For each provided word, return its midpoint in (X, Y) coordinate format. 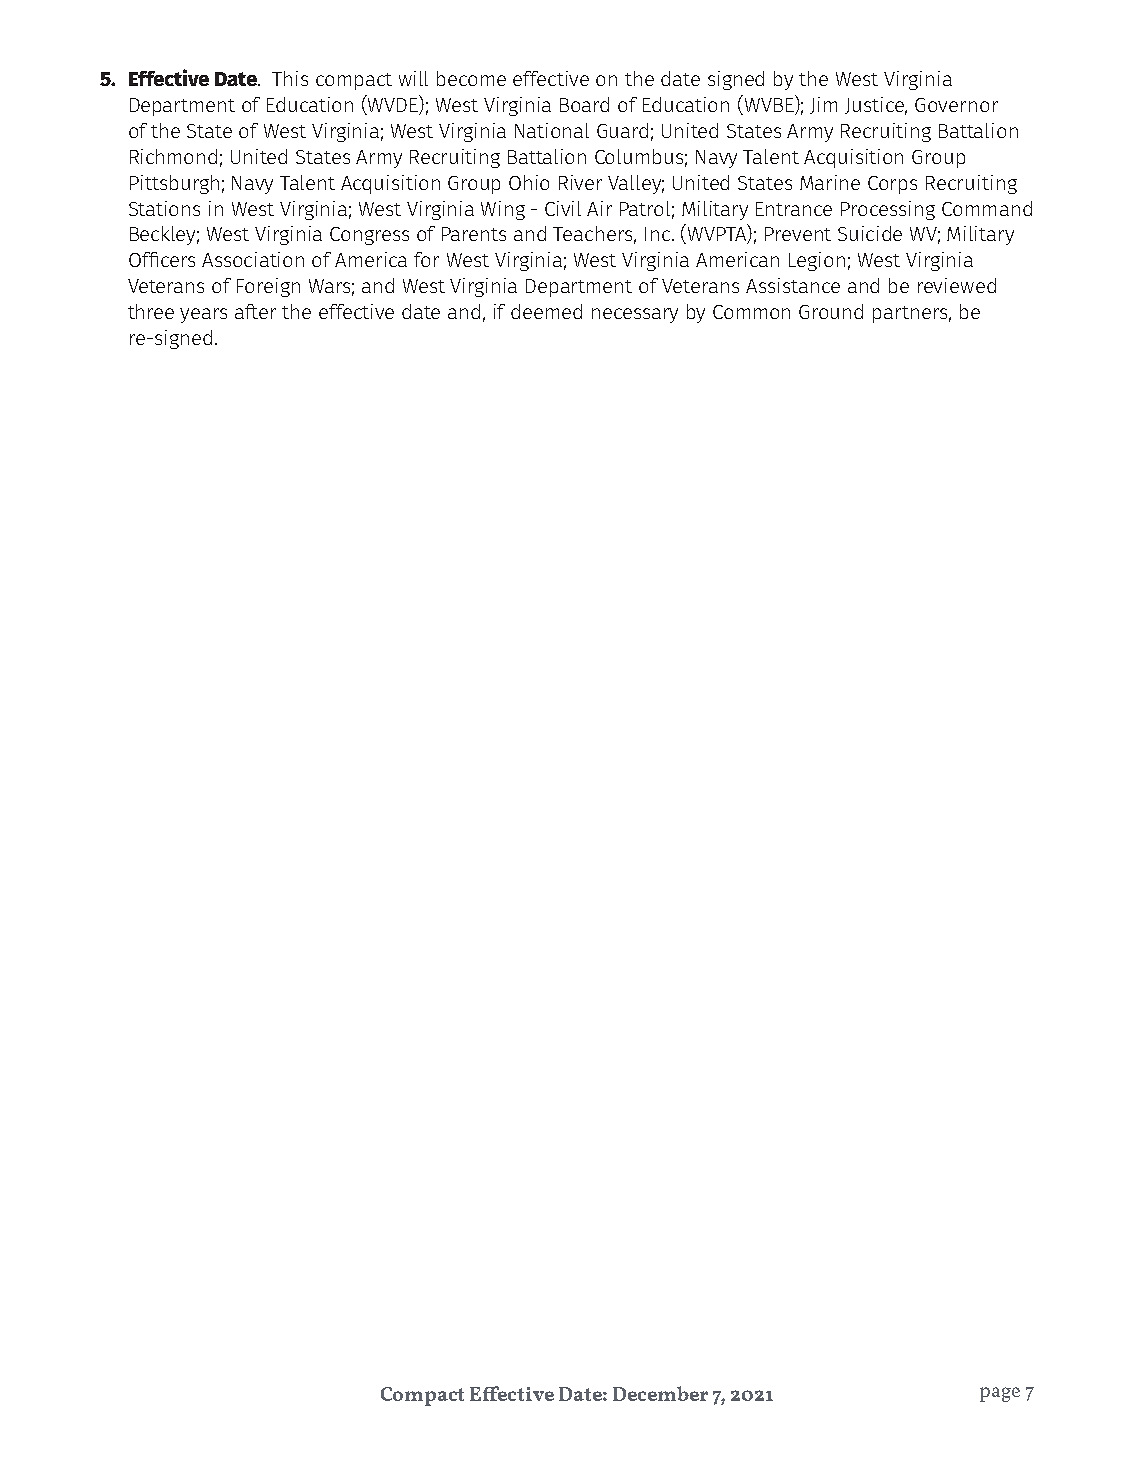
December (660, 1393)
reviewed (957, 285)
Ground (831, 311)
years (203, 315)
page (1000, 1394)
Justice (876, 106)
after (255, 311)
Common (751, 312)
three (151, 311)
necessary (635, 315)
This (290, 78)
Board (584, 104)
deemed (546, 311)
